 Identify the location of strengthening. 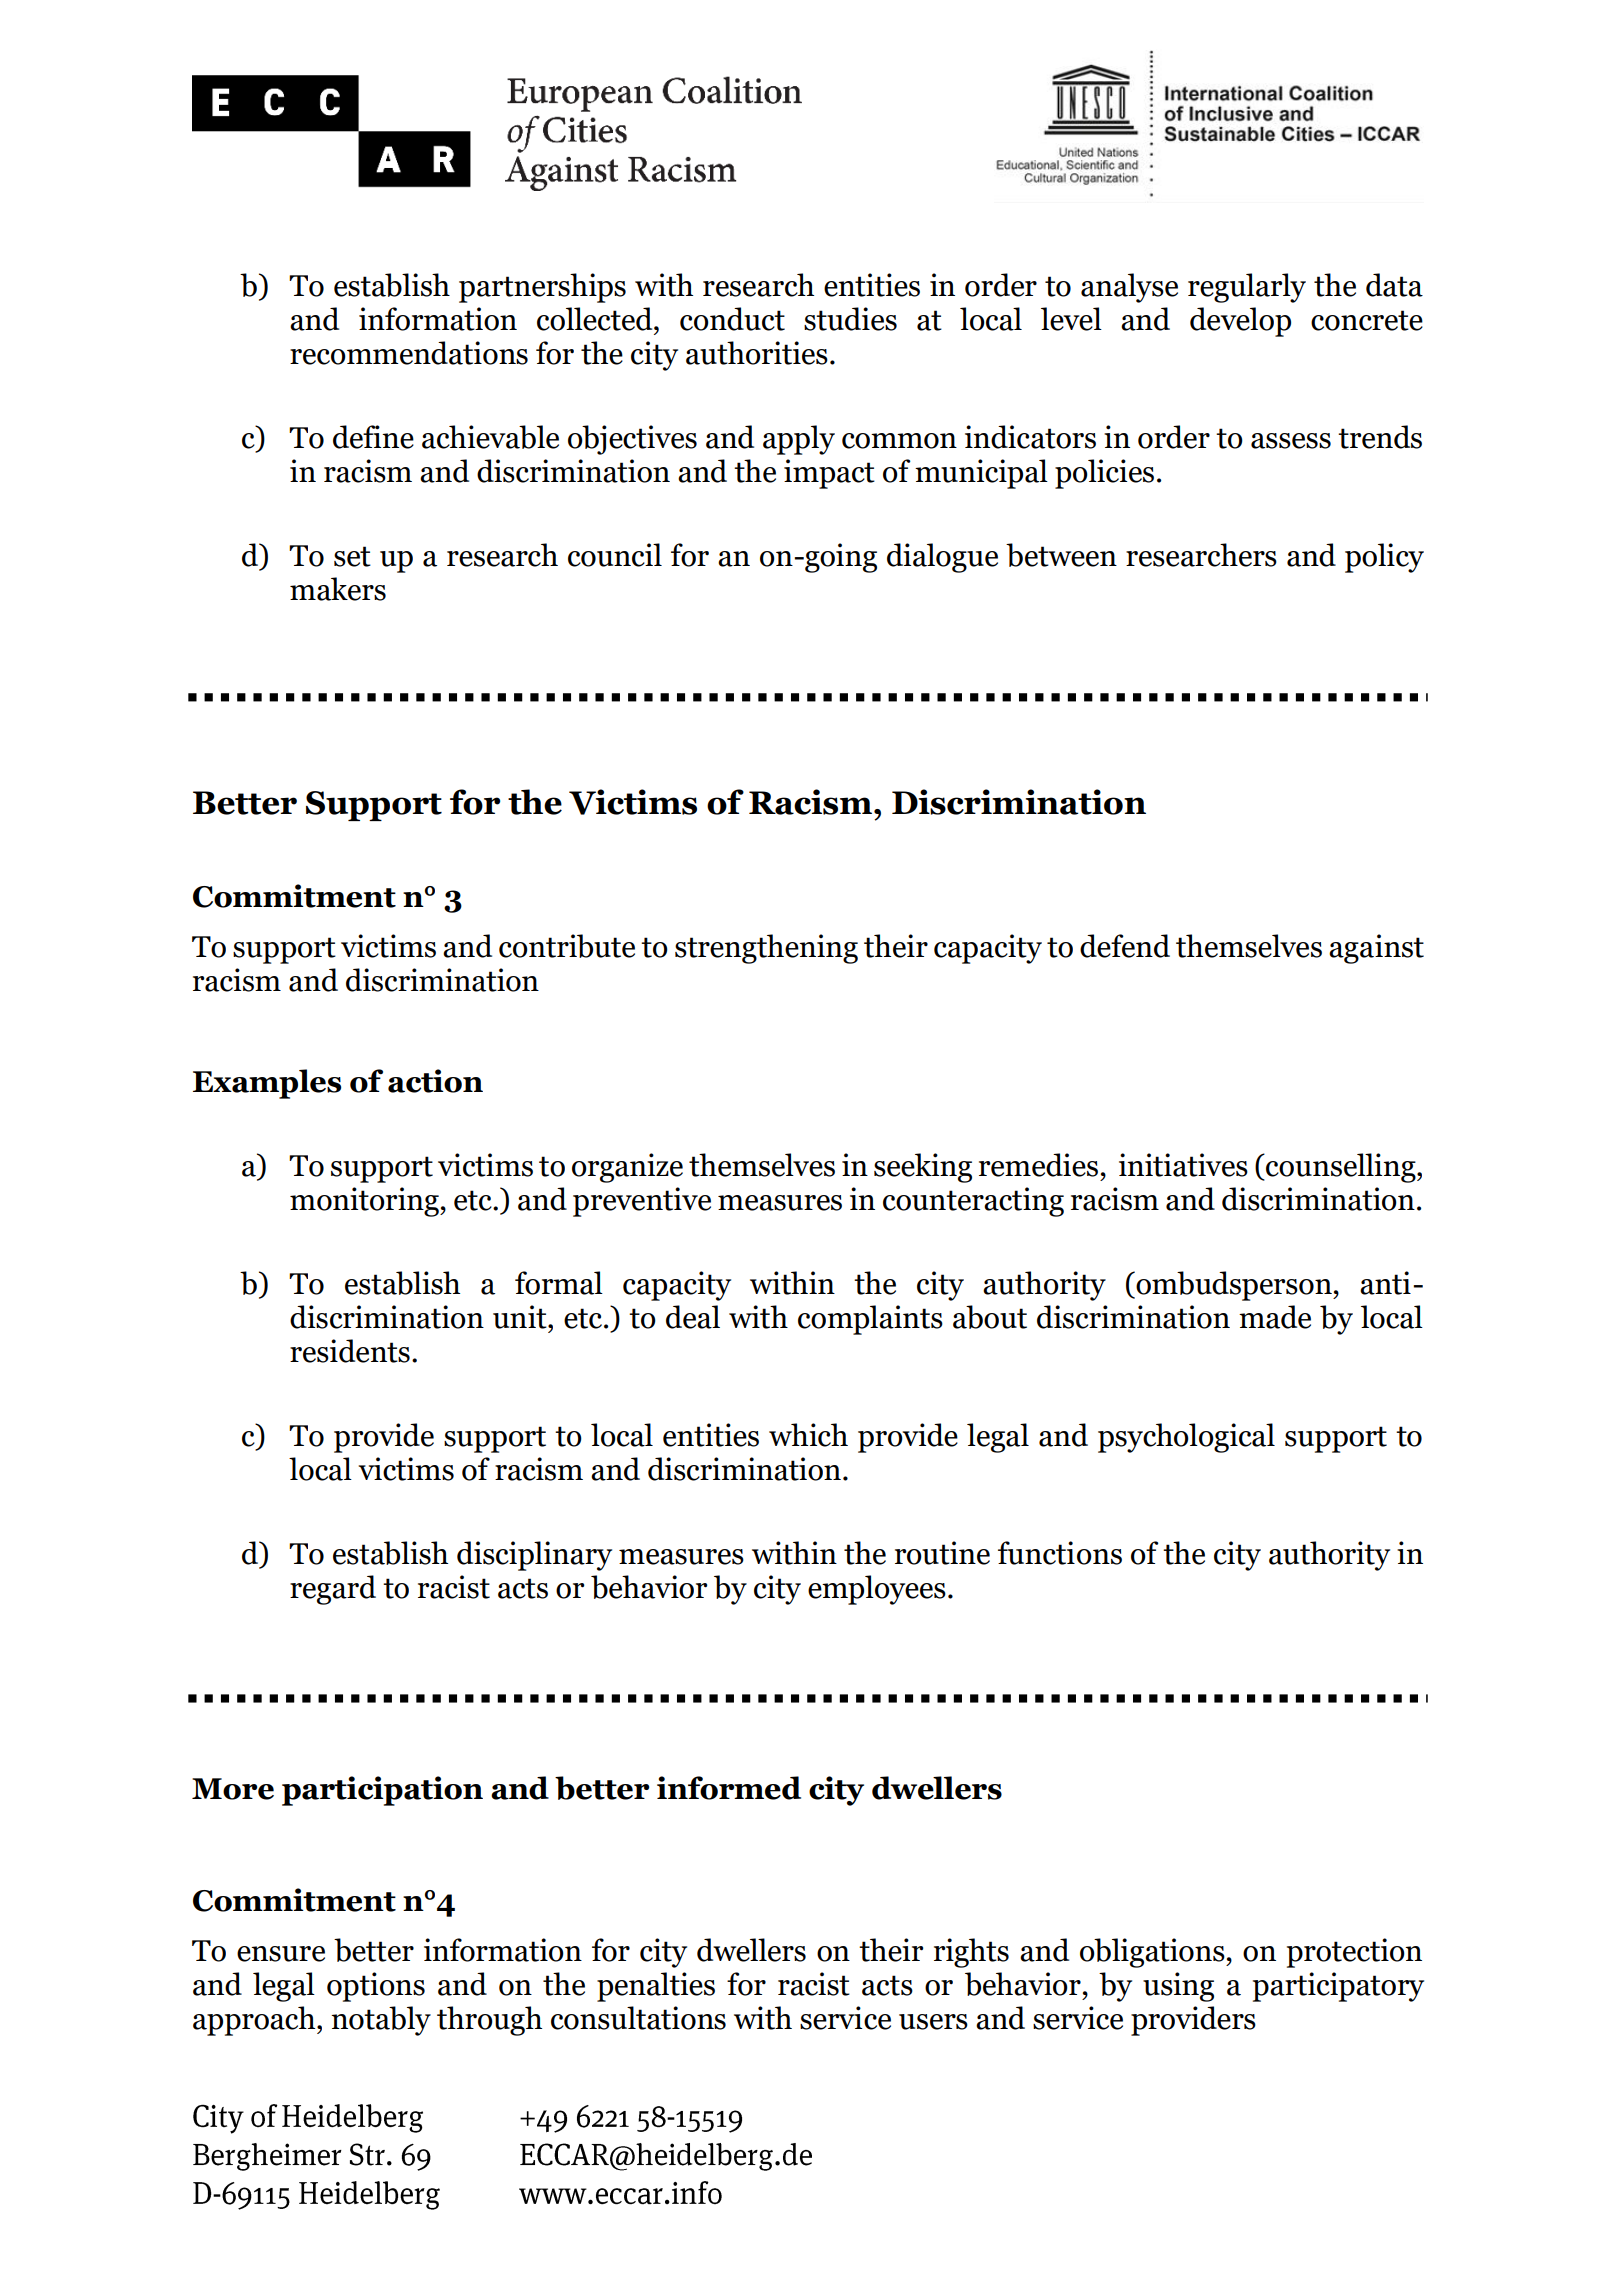
(766, 949).
